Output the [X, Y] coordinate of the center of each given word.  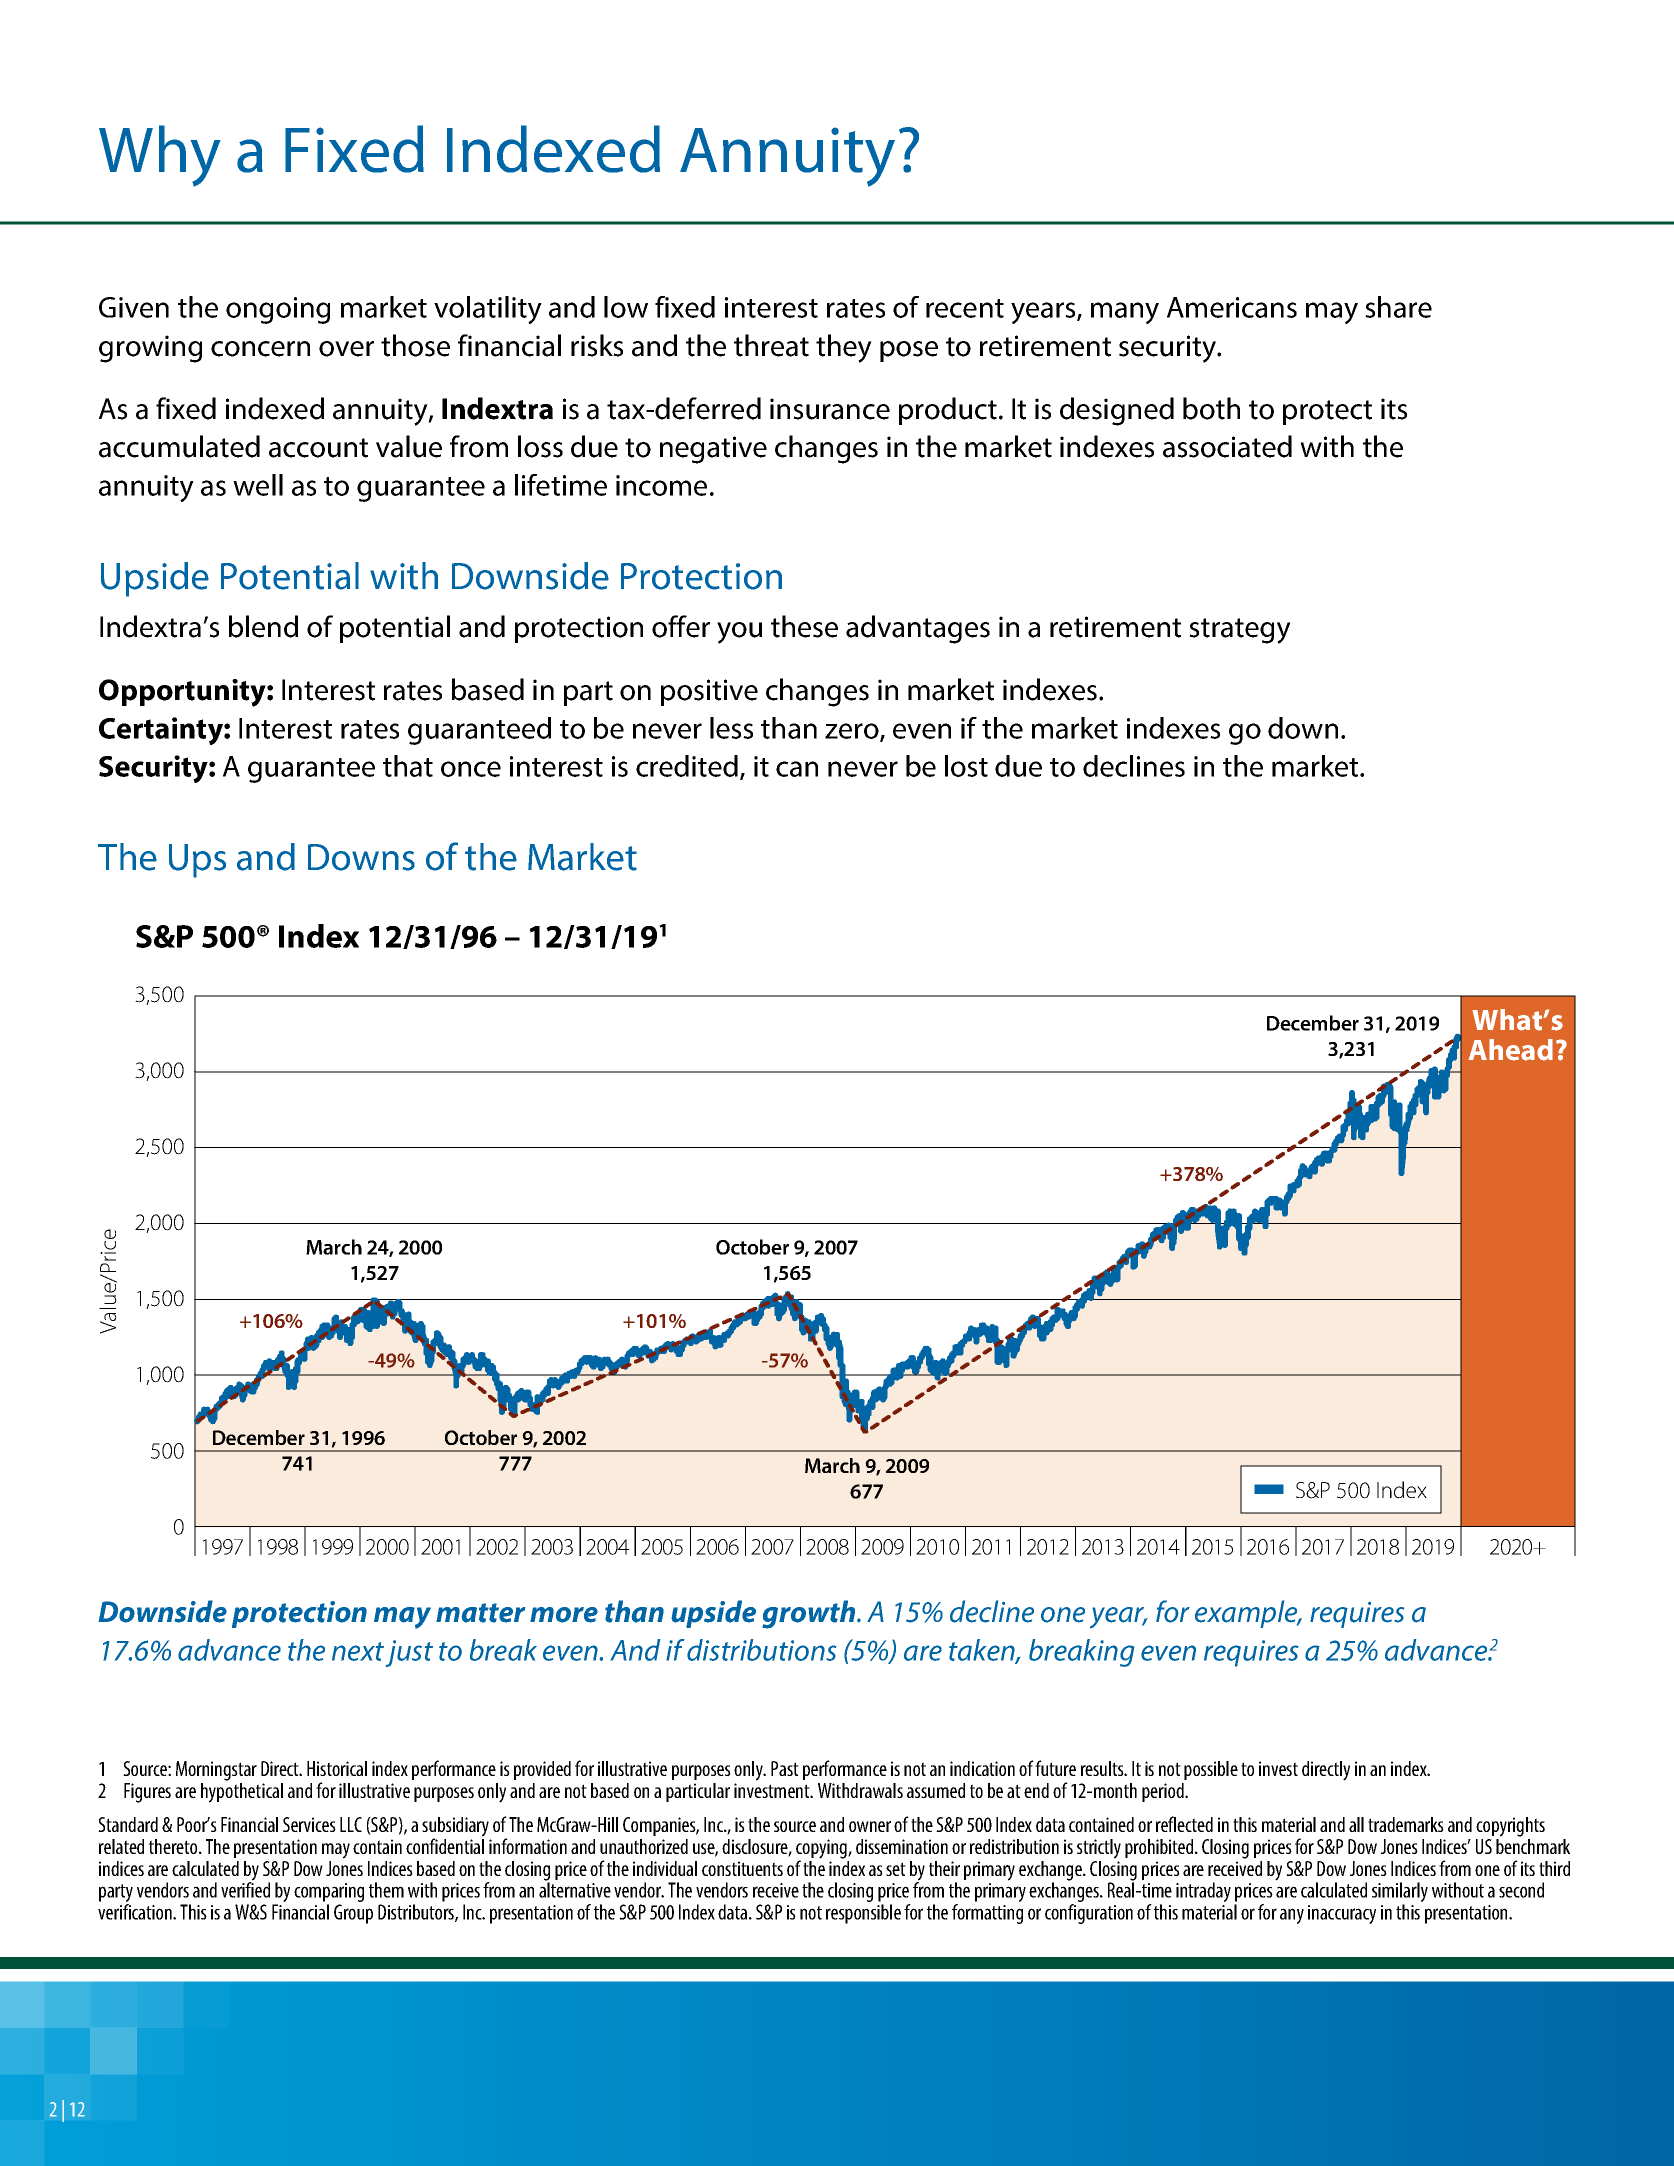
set [896, 1869]
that [408, 766]
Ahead [1510, 1050]
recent [965, 308]
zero [853, 732]
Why [160, 156]
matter [480, 1613]
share [1398, 307]
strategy [1240, 631]
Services [309, 1824]
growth [810, 1614]
